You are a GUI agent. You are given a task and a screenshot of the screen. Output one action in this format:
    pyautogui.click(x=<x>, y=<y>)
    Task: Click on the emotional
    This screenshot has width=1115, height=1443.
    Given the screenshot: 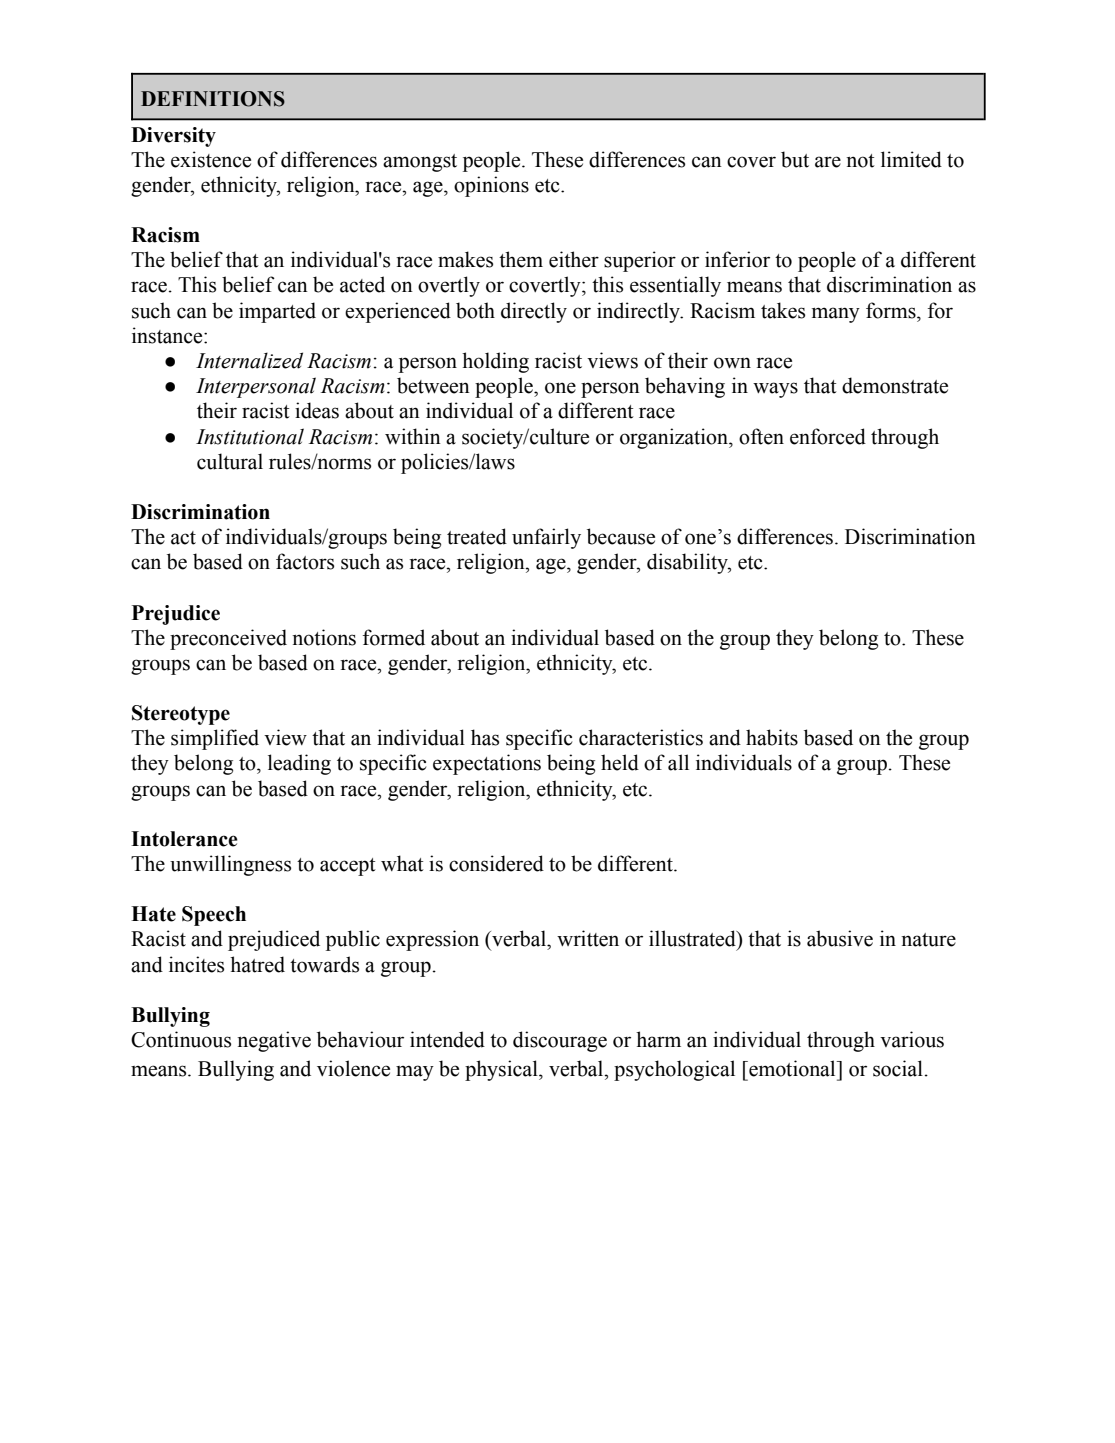 What is the action you would take?
    pyautogui.click(x=792, y=1068)
